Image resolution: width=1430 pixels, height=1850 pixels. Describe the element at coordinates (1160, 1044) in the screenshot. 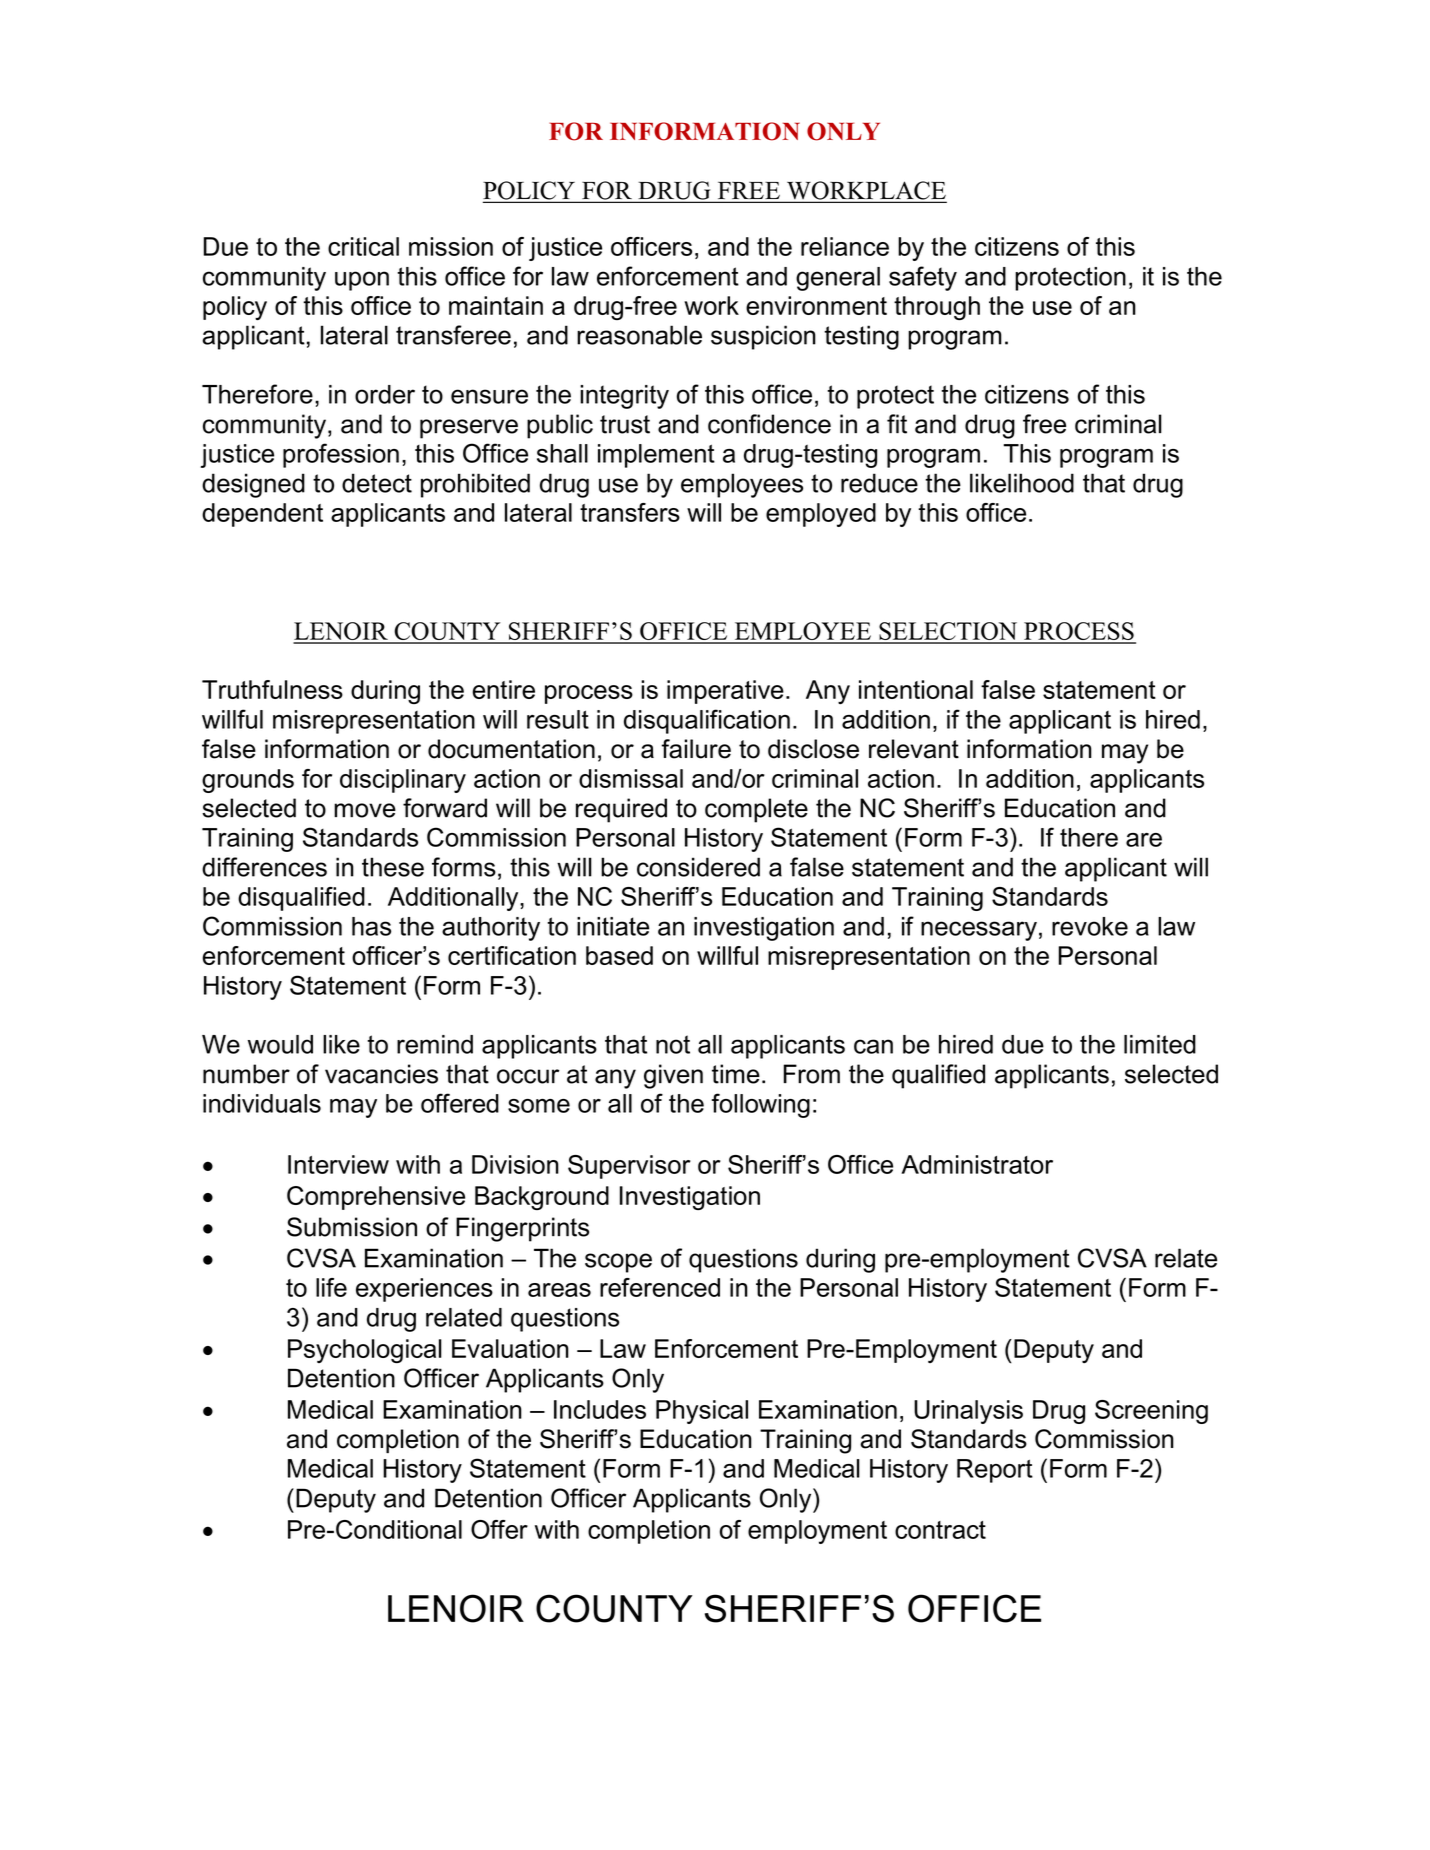

I see `limited` at that location.
